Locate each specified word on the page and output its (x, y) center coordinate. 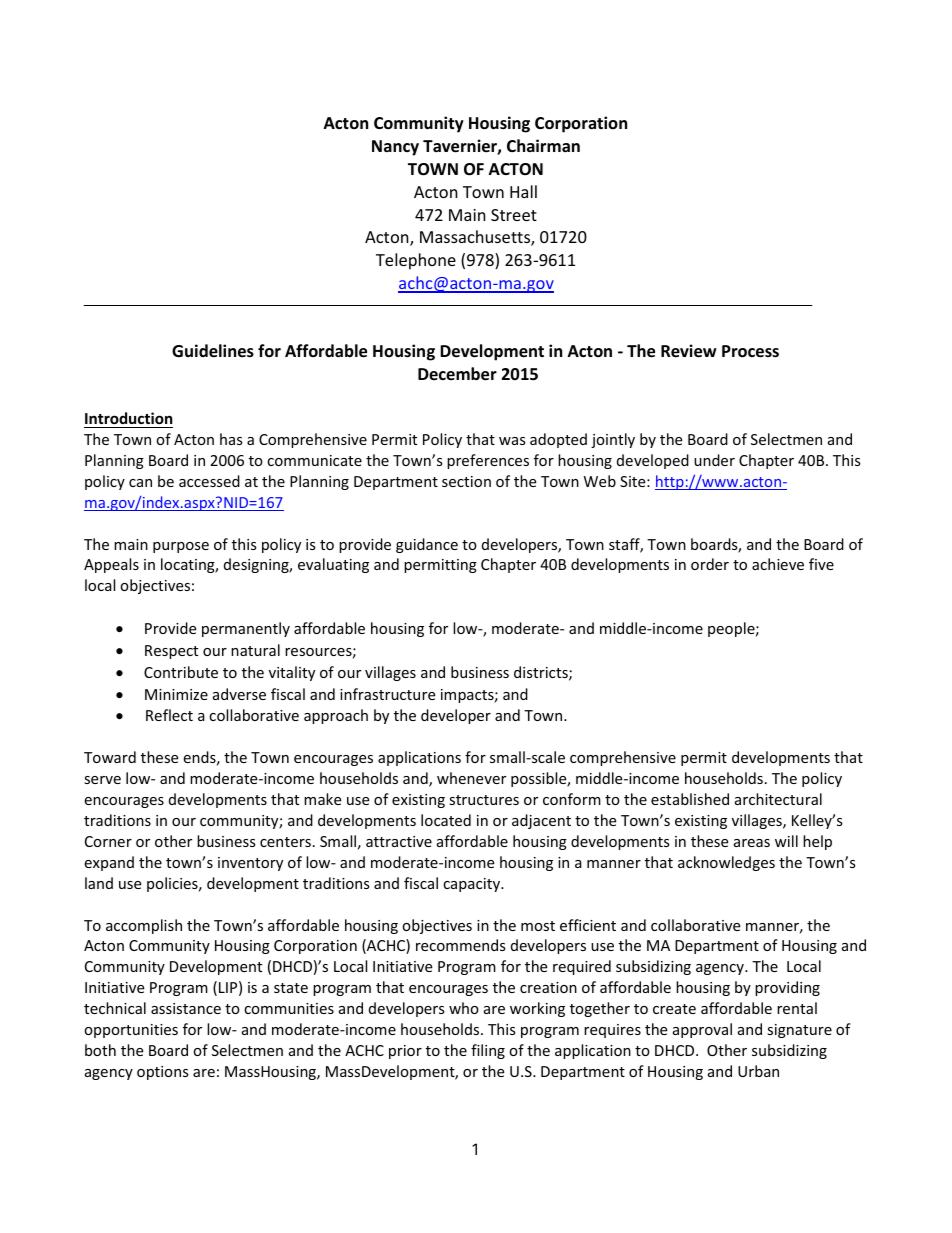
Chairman (543, 145)
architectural (778, 799)
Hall (523, 191)
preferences (488, 461)
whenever (471, 778)
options (163, 1073)
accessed (209, 481)
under (714, 460)
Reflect (169, 715)
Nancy (395, 148)
